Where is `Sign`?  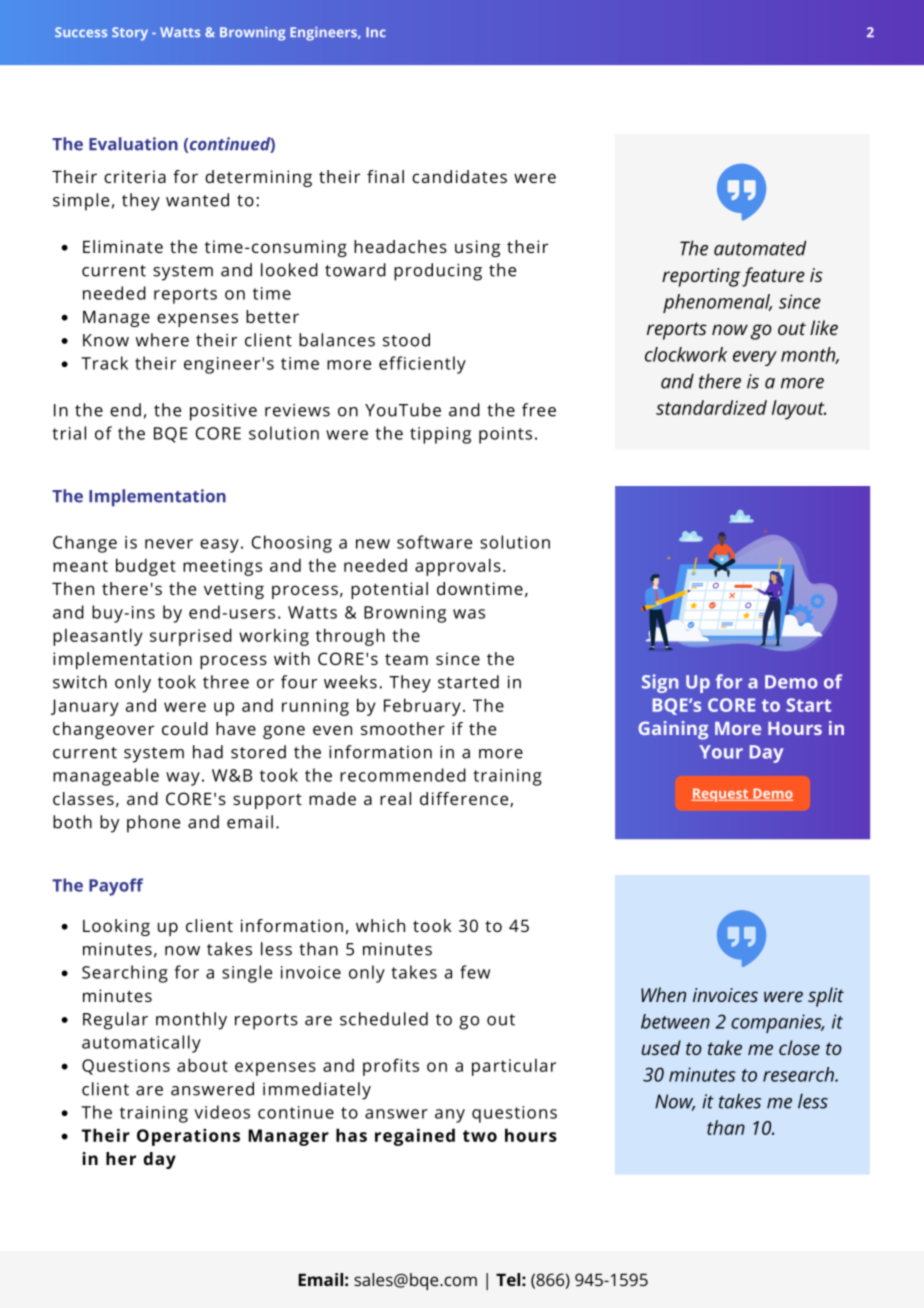 Sign is located at coordinates (660, 683).
